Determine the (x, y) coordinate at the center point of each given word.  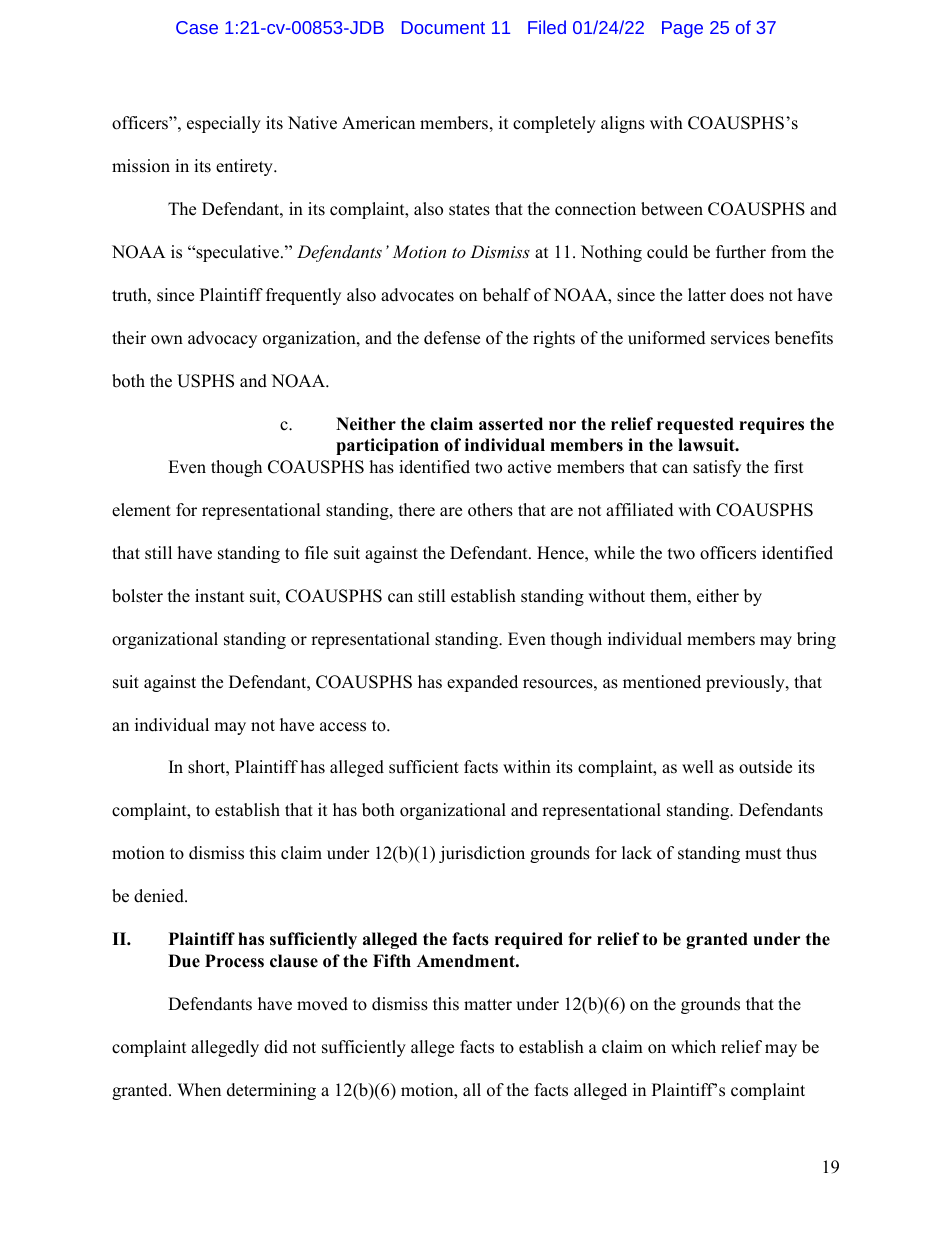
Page (682, 29)
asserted (511, 424)
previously (746, 683)
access (343, 727)
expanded (482, 683)
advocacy (222, 339)
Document (443, 27)
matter (488, 1005)
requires (771, 425)
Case (197, 27)
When (199, 1090)
